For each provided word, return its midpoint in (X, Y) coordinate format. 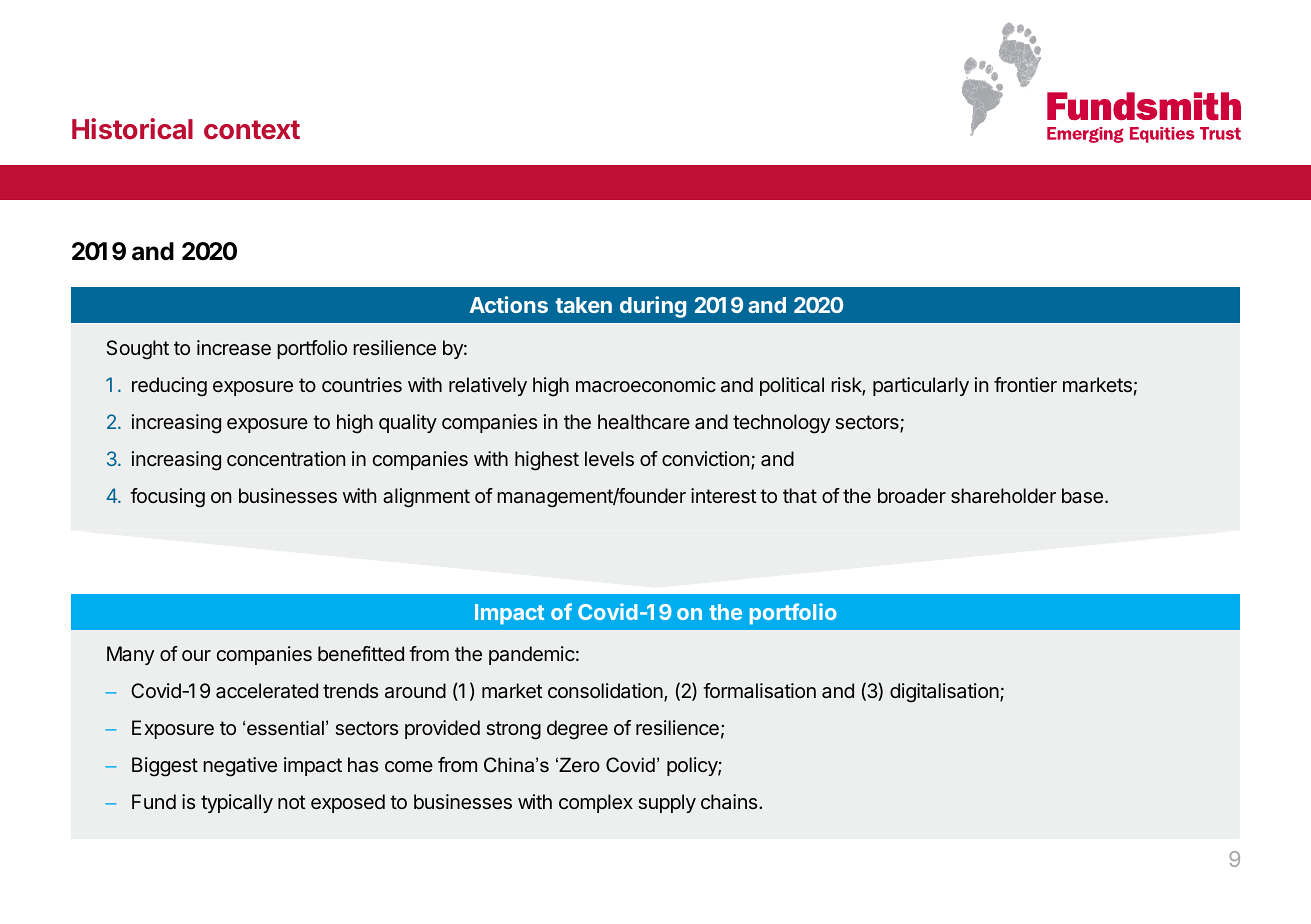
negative (240, 767)
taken (584, 305)
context (252, 129)
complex (596, 803)
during (653, 307)
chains (730, 801)
